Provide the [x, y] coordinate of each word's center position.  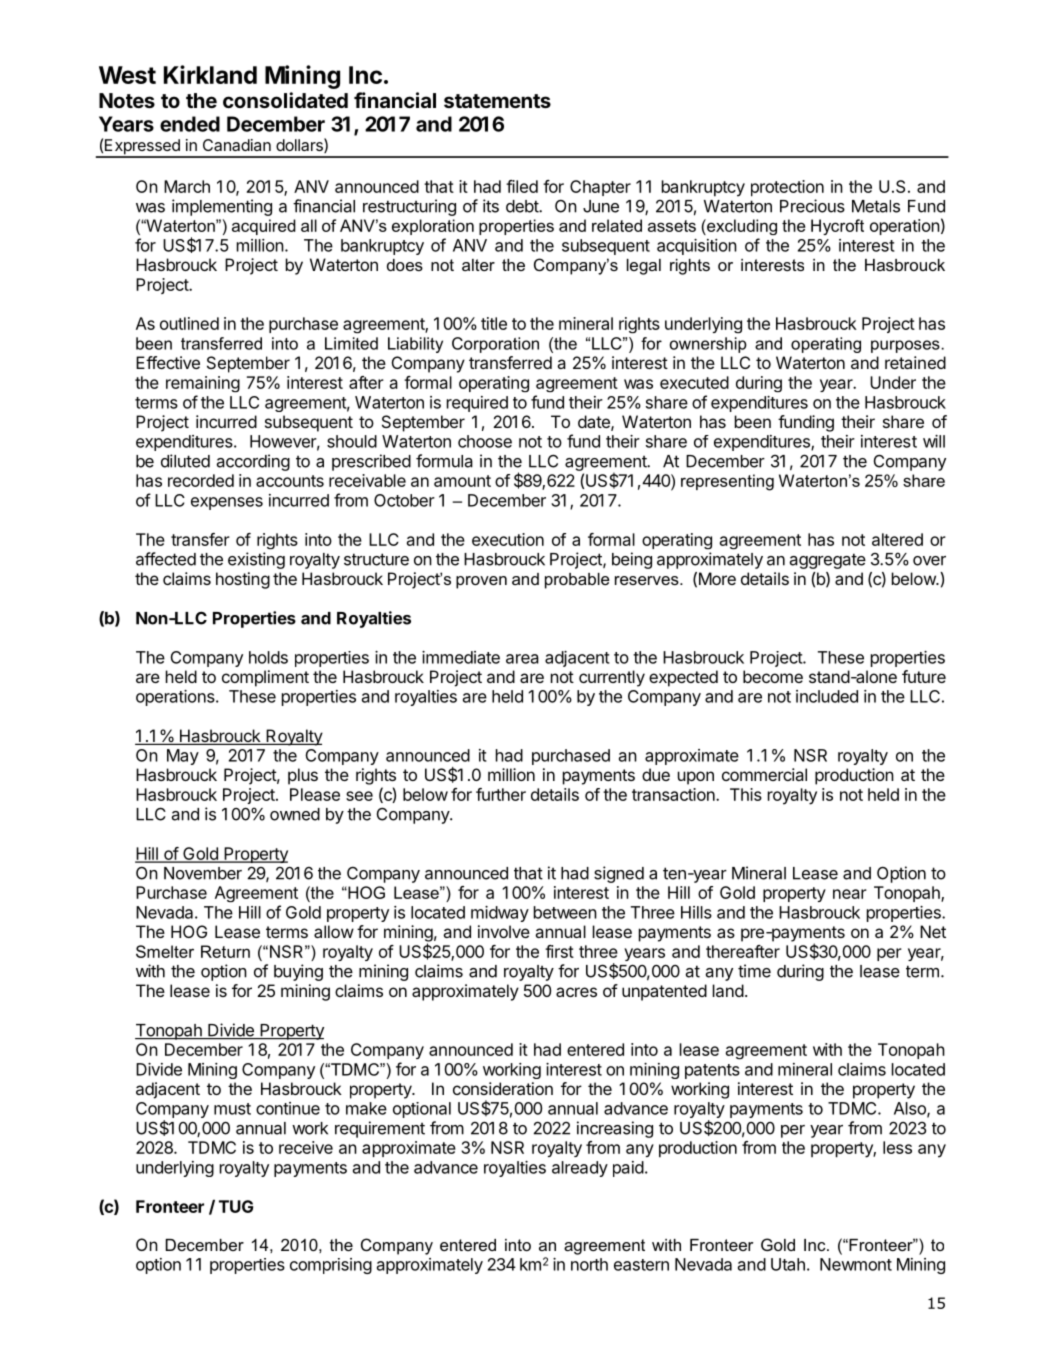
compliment [265, 678]
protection [787, 188]
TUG [236, 1206]
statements [497, 101]
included [827, 696]
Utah [788, 1264]
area [522, 659]
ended [190, 124]
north [589, 1264]
